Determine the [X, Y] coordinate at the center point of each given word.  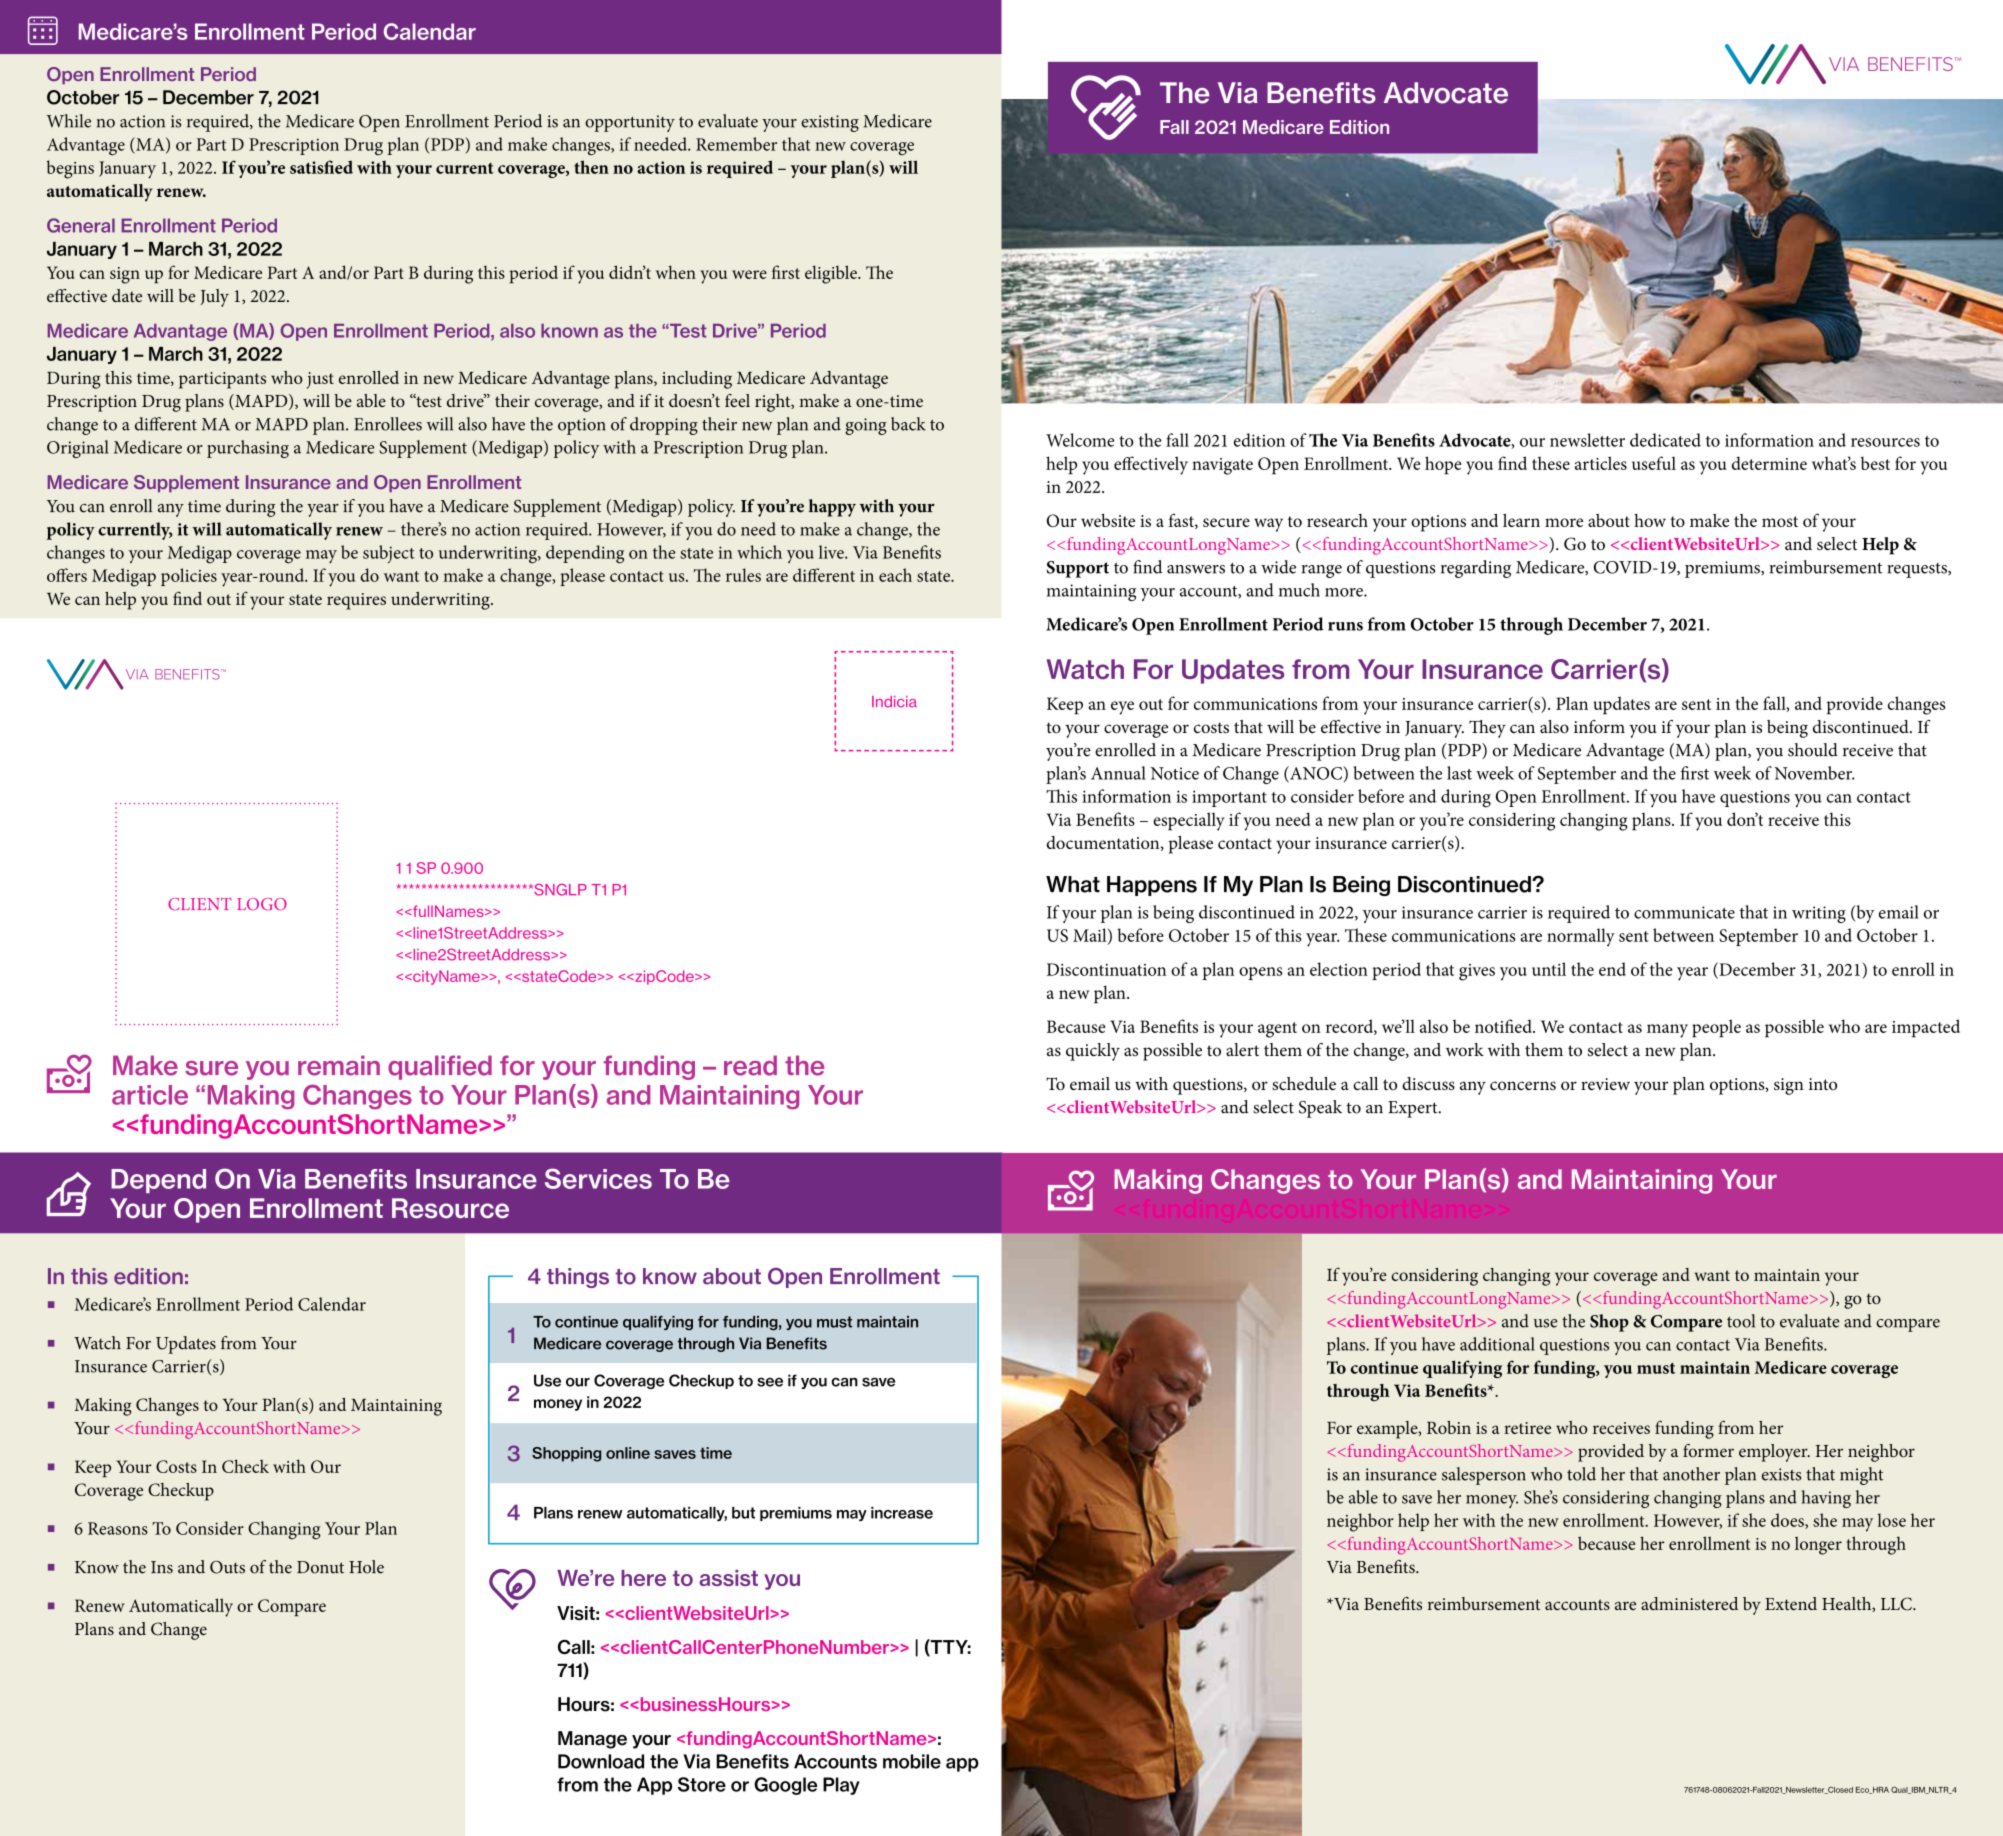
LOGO [262, 904]
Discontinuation [1106, 969]
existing [830, 123]
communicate [1684, 912]
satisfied [321, 167]
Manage [592, 1740]
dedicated [1665, 440]
